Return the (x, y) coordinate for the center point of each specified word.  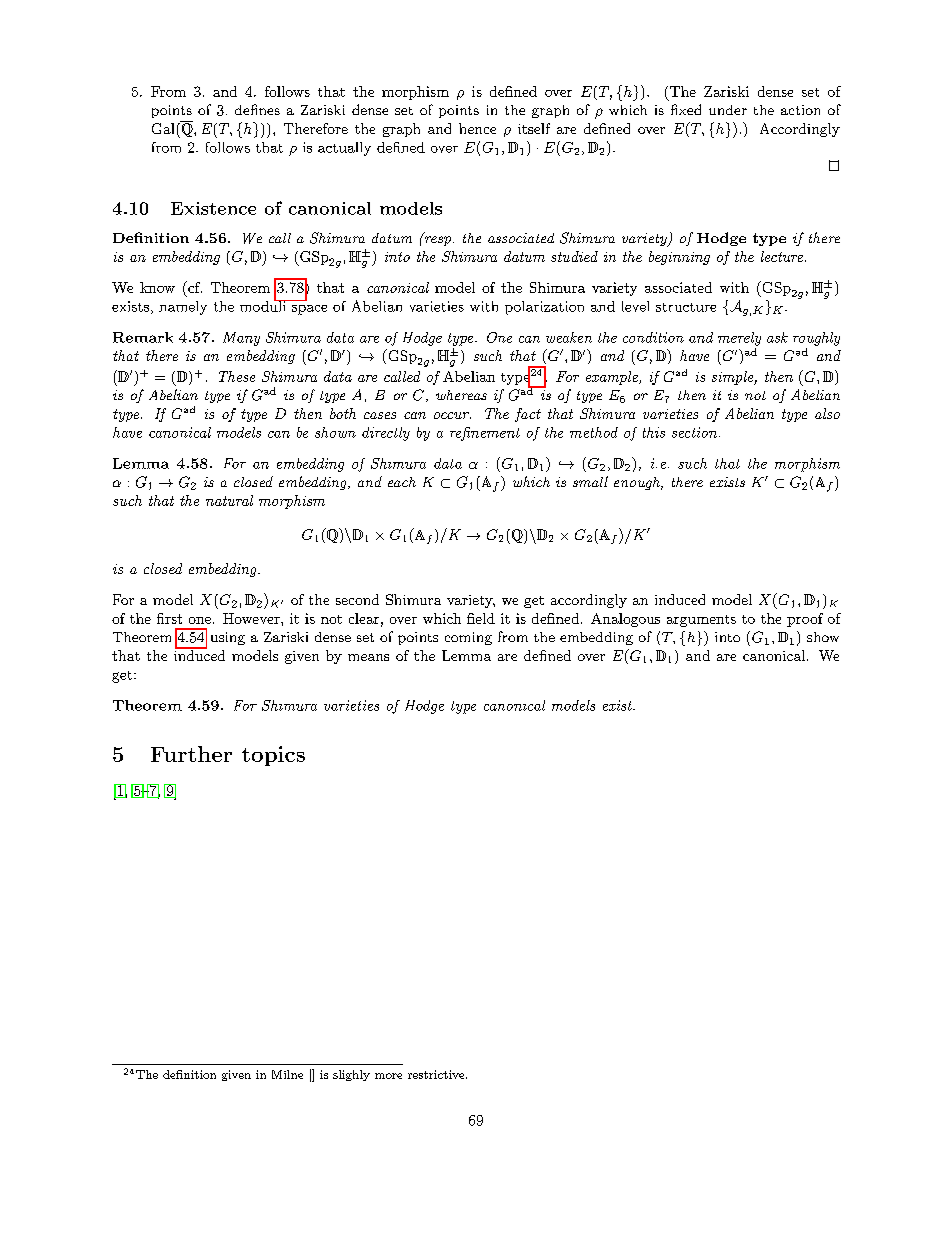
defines (257, 109)
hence (477, 128)
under (728, 110)
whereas (461, 395)
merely (739, 339)
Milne (287, 1074)
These (237, 376)
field (481, 618)
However (252, 618)
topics (273, 756)
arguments (701, 621)
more (388, 1076)
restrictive (436, 1074)
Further (191, 754)
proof (805, 620)
